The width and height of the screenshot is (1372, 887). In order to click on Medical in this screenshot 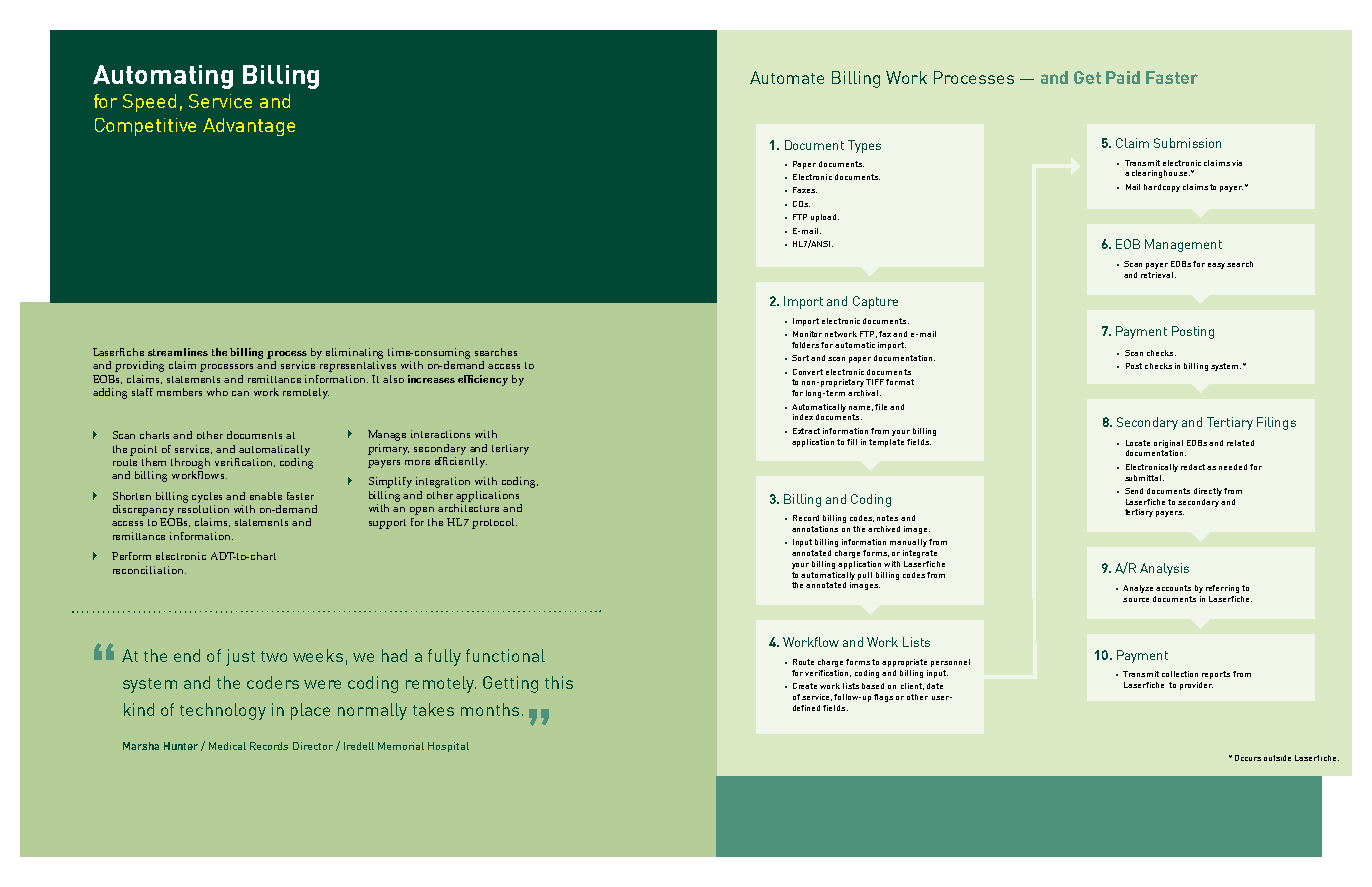, I will do `click(227, 746)`.
